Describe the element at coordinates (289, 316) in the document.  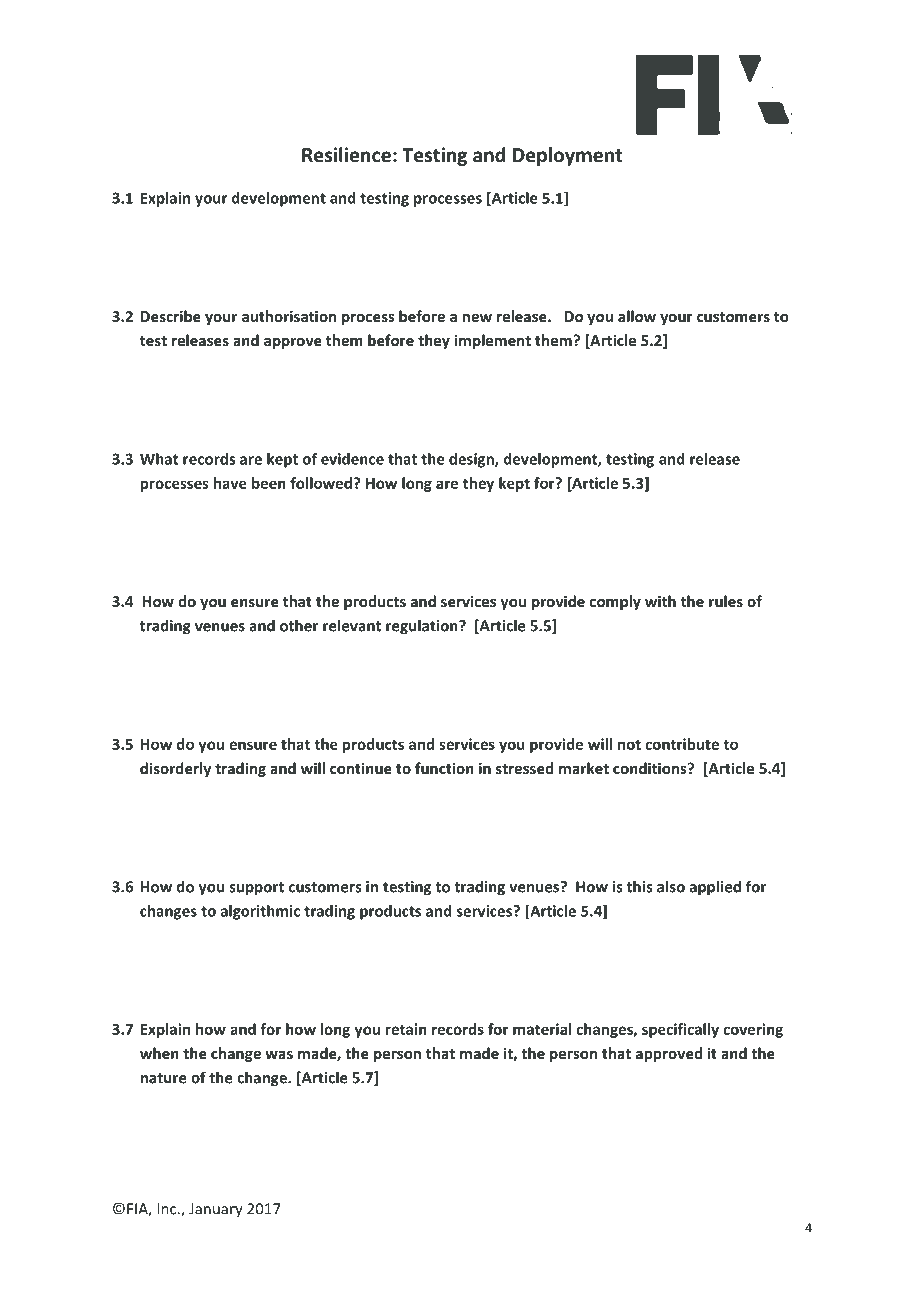
I see `authorisation` at that location.
